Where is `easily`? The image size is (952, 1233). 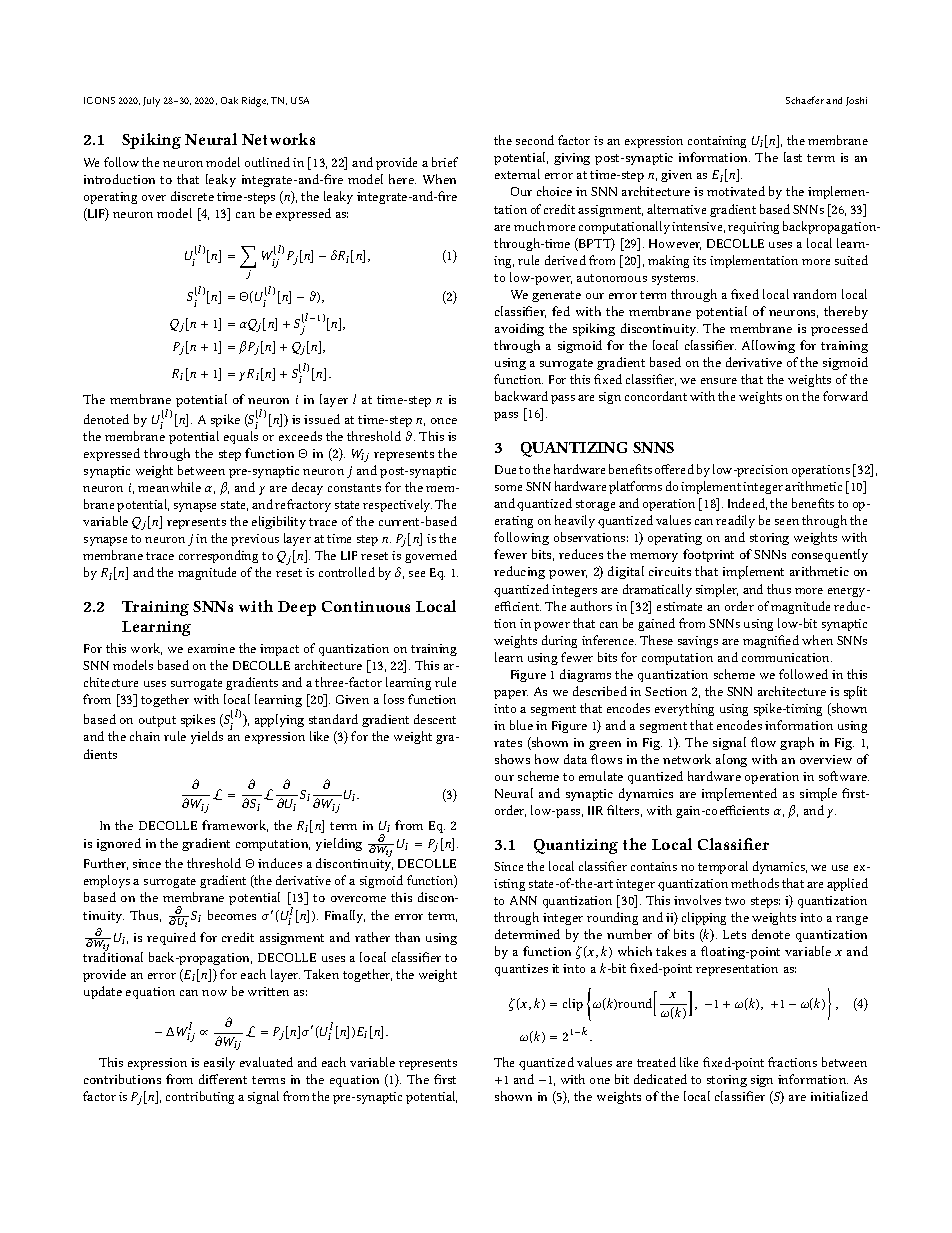
easily is located at coordinates (219, 1063).
